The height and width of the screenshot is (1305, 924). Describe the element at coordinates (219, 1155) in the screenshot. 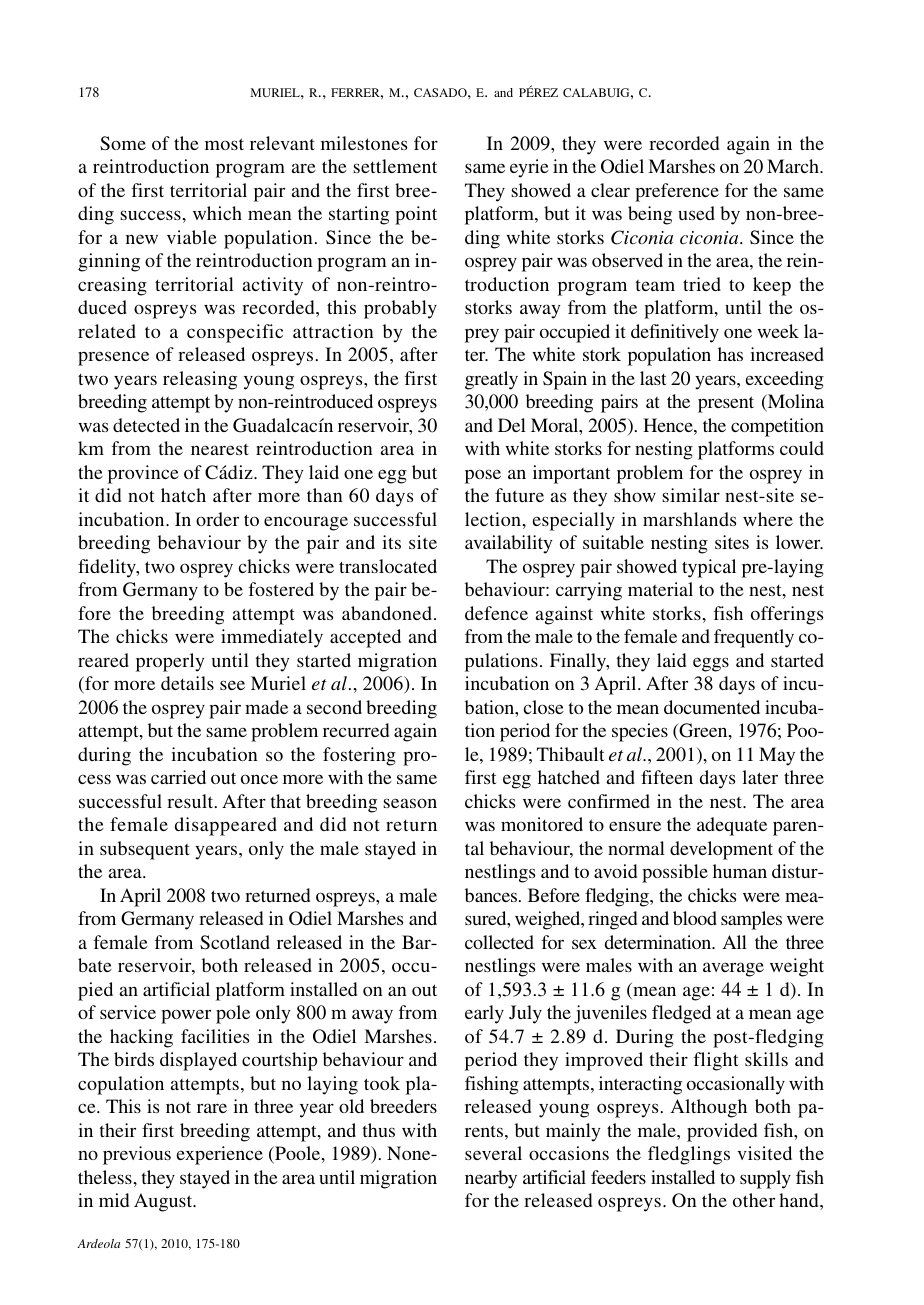

I see `experience` at that location.
